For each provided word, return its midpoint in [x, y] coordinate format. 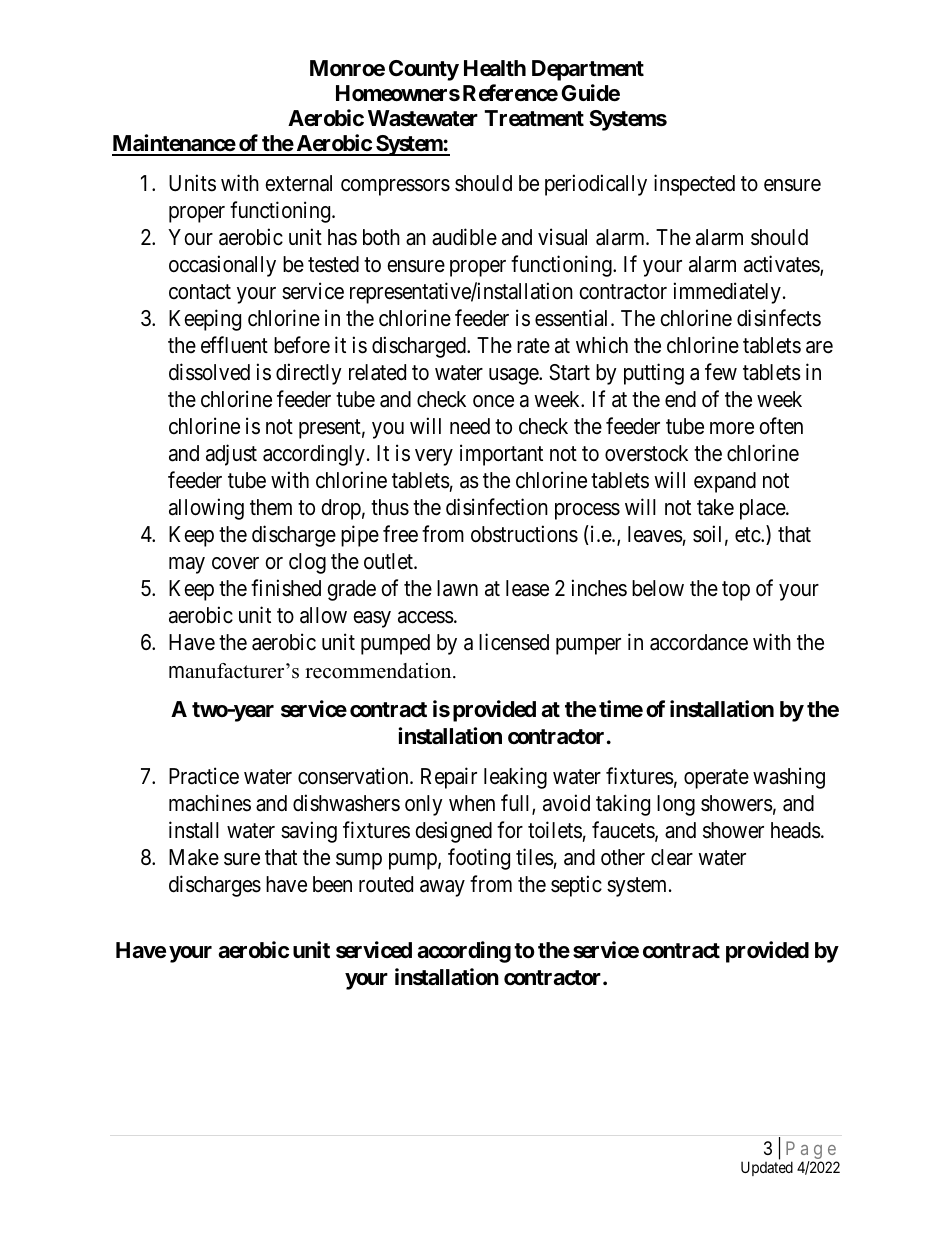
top [736, 591]
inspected [694, 185]
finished [286, 588]
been [332, 884]
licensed [514, 642]
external [298, 183]
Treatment [534, 118]
